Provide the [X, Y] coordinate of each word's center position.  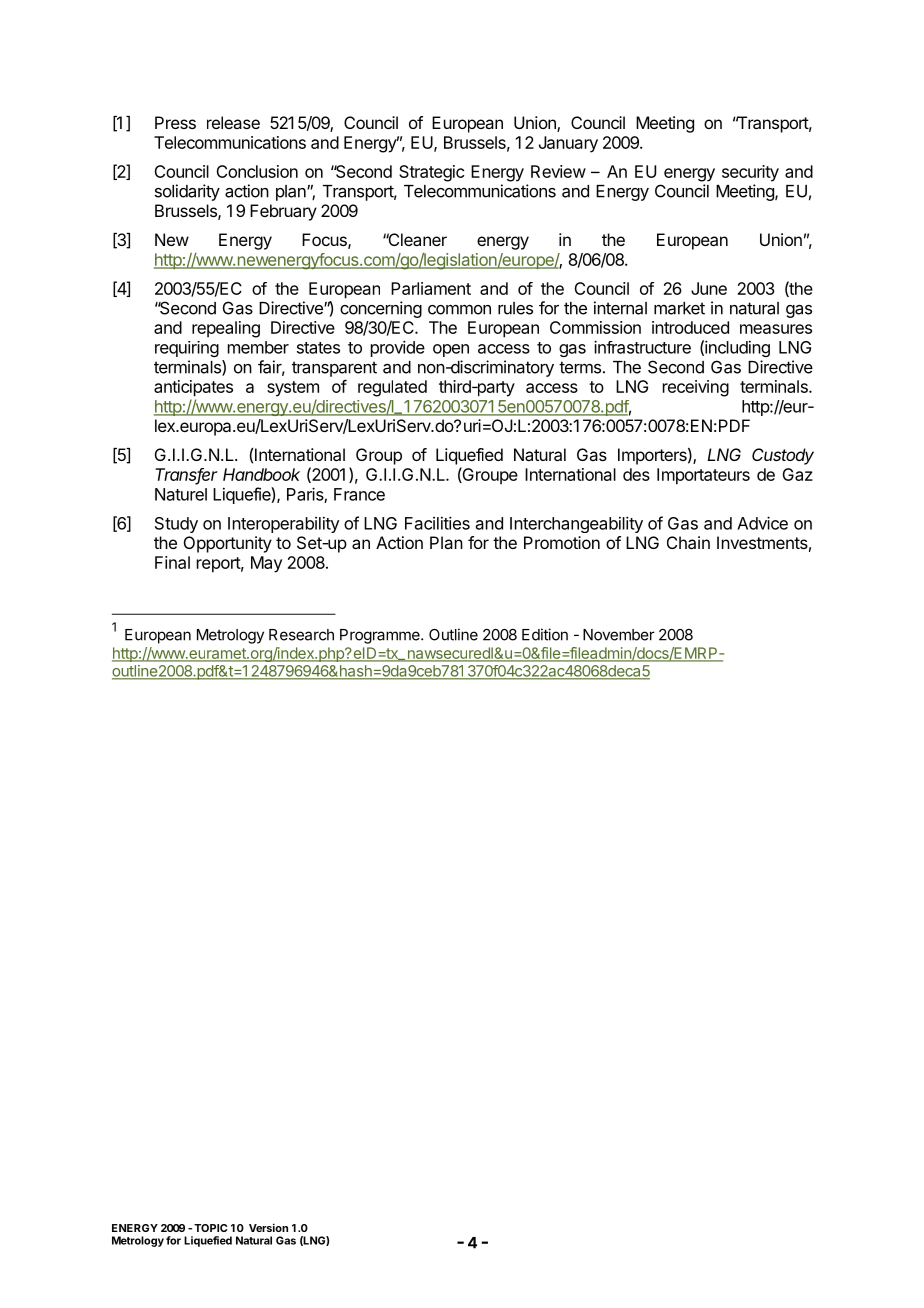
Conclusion [257, 171]
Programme [381, 636]
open [451, 350]
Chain [688, 542]
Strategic [431, 173]
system [293, 389]
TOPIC [210, 1228]
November [619, 635]
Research [301, 635]
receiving [696, 388]
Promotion [562, 542]
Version [268, 1227]
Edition [545, 634]
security [750, 173]
